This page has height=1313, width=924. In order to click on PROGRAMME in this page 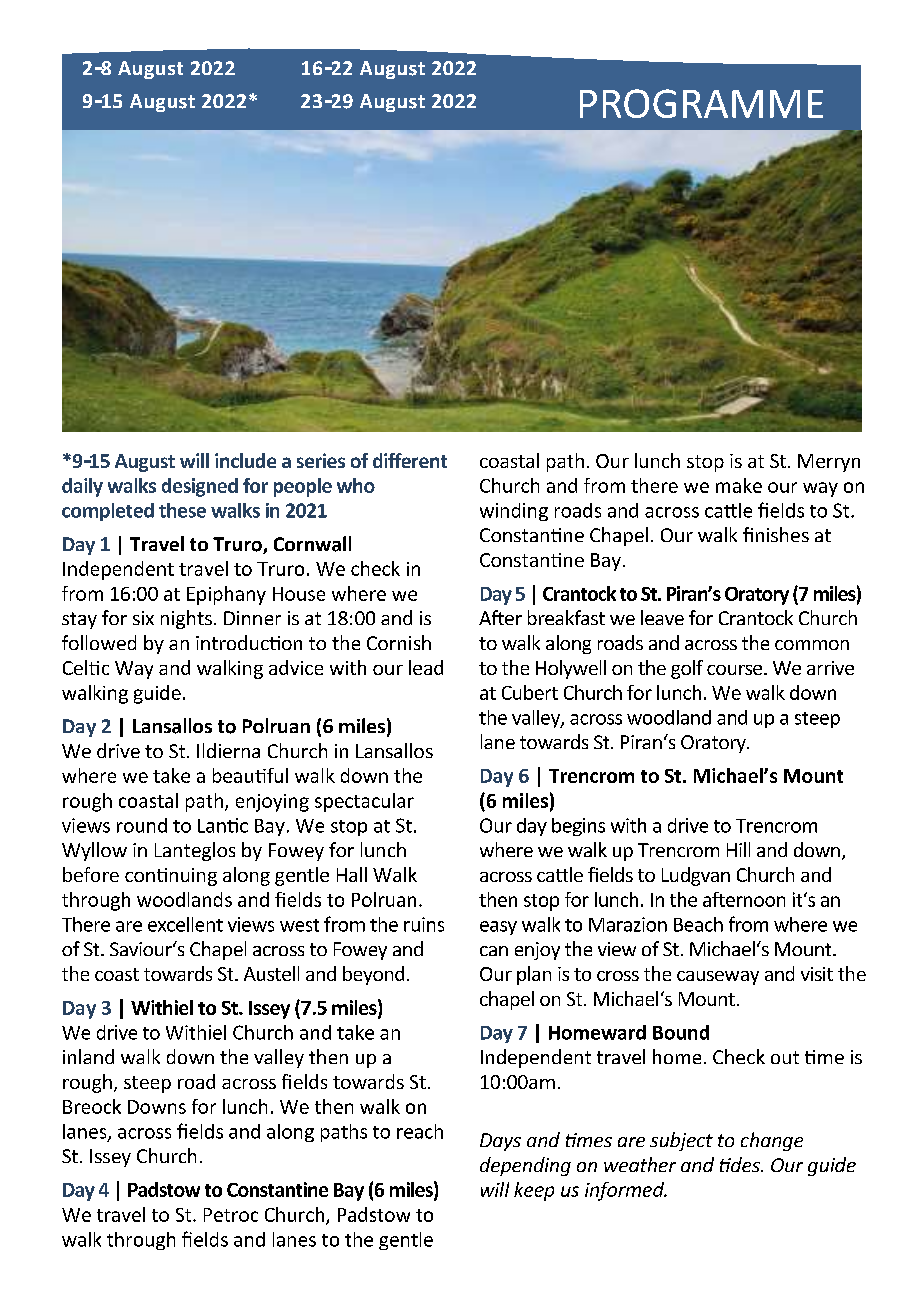, I will do `click(701, 103)`.
